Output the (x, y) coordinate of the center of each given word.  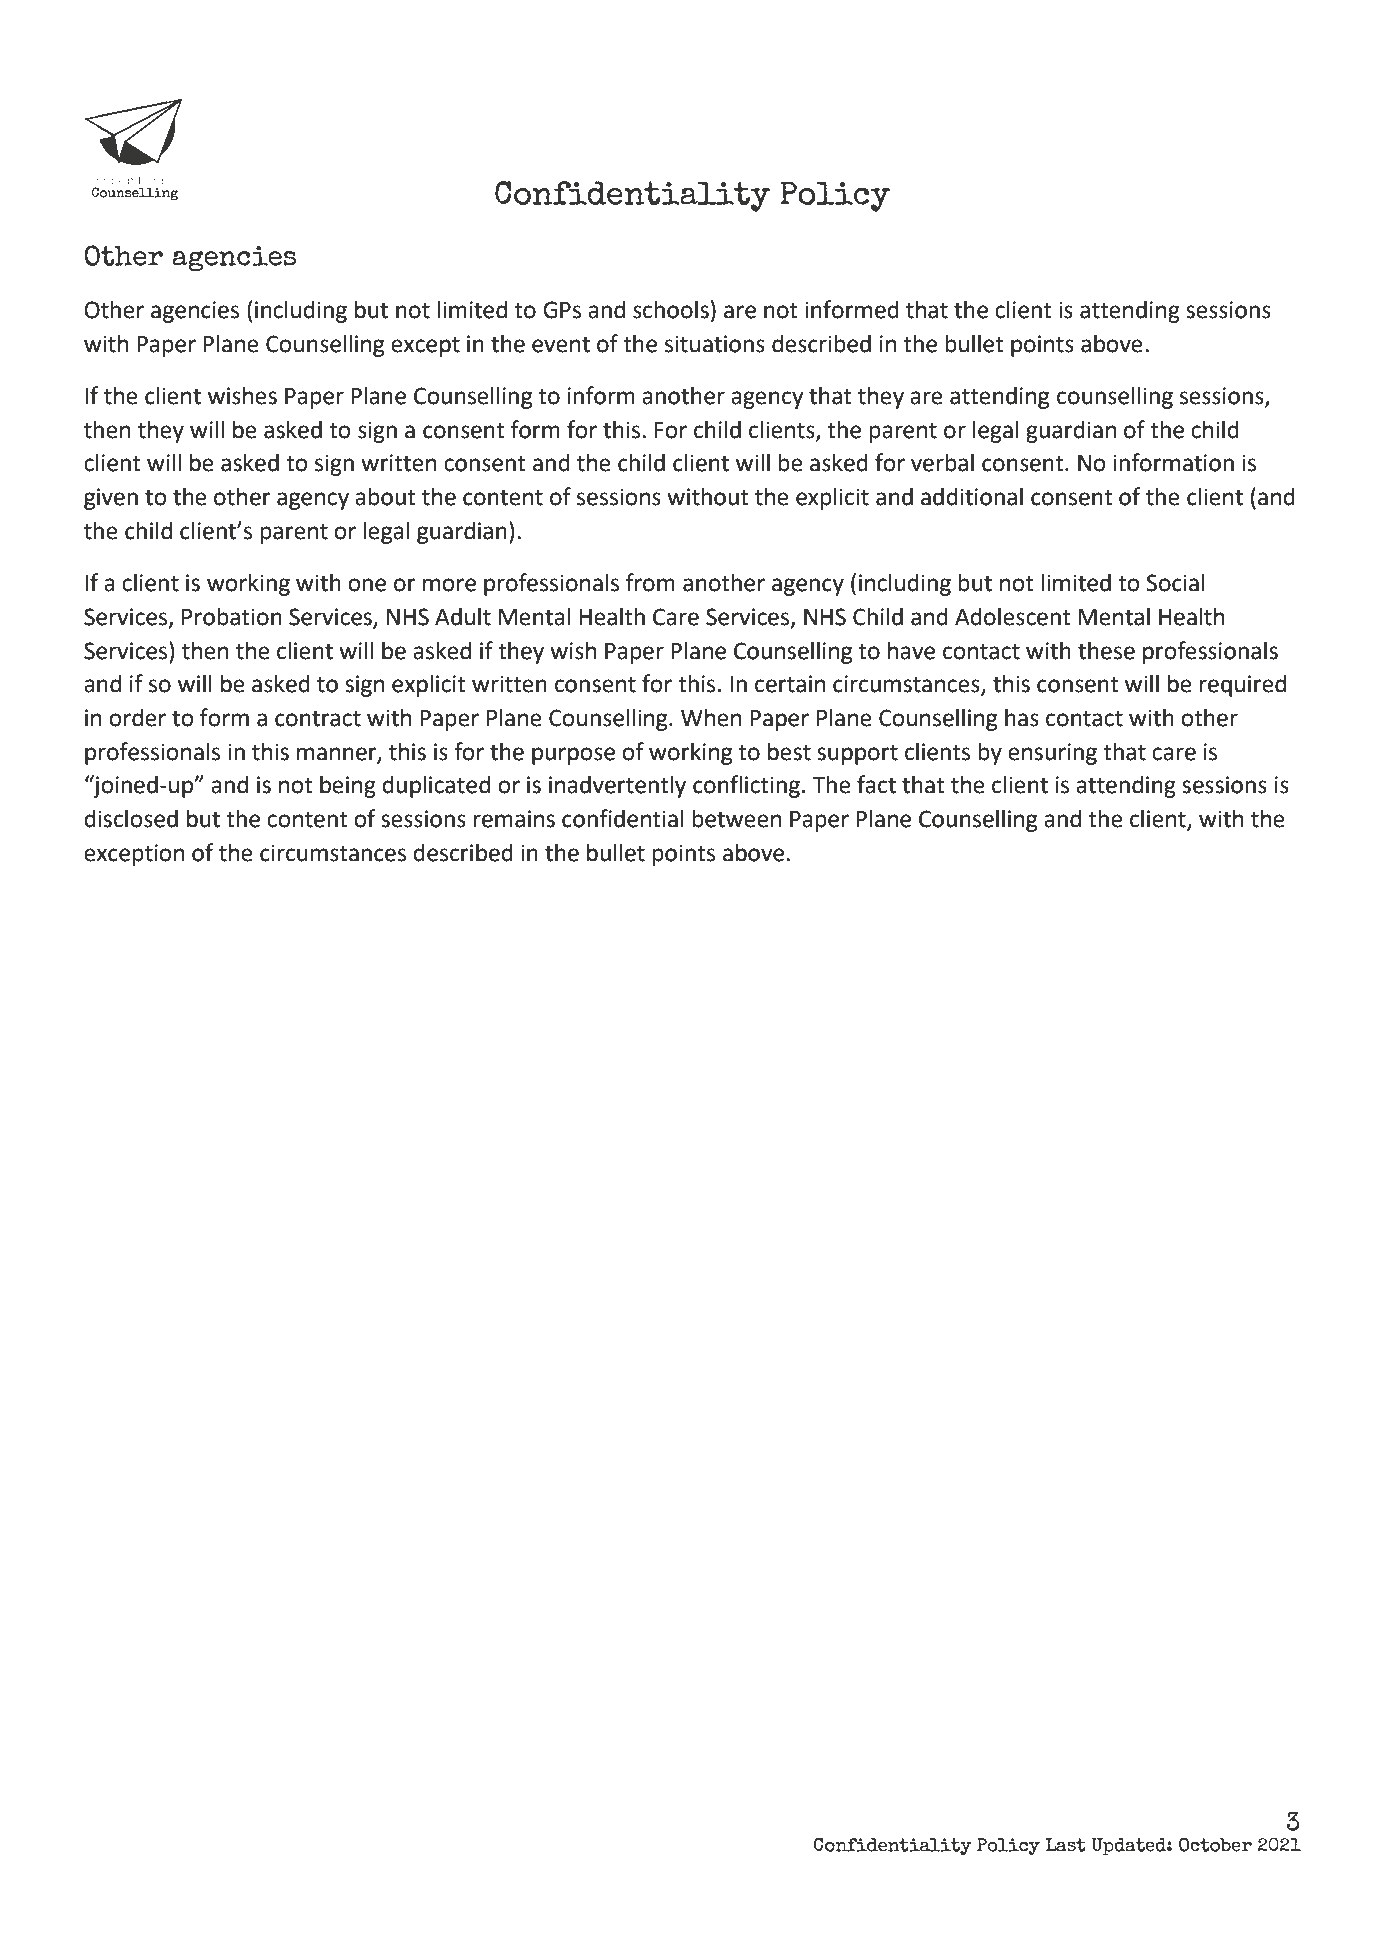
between (736, 818)
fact (876, 784)
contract (318, 718)
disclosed (131, 818)
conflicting (746, 786)
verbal (942, 462)
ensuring (1052, 754)
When (711, 717)
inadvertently (617, 786)
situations (715, 344)
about (385, 496)
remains (514, 819)
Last (1066, 1844)
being (348, 786)
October (1215, 1845)
